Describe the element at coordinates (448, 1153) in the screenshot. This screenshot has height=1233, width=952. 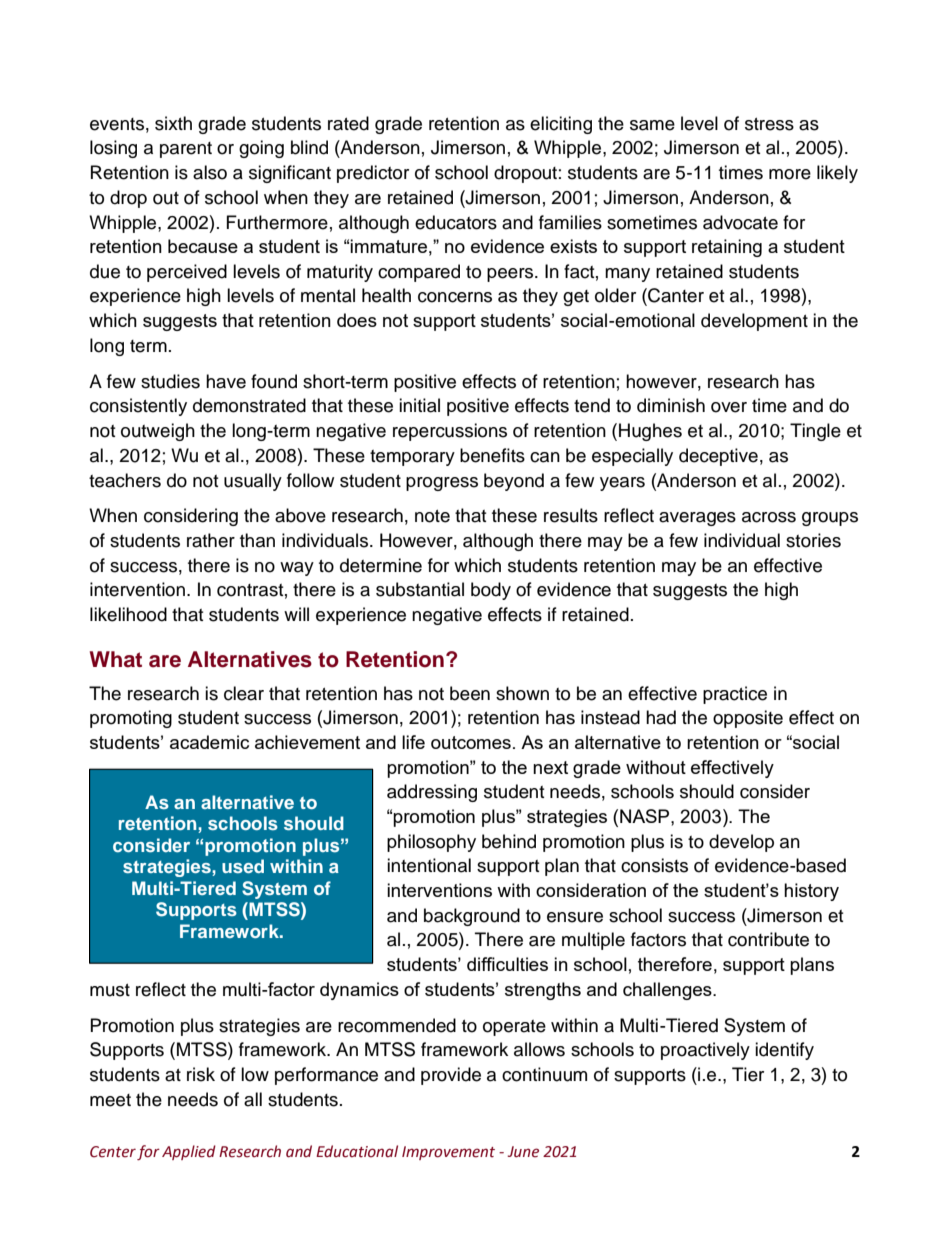
I see `Improvement` at that location.
